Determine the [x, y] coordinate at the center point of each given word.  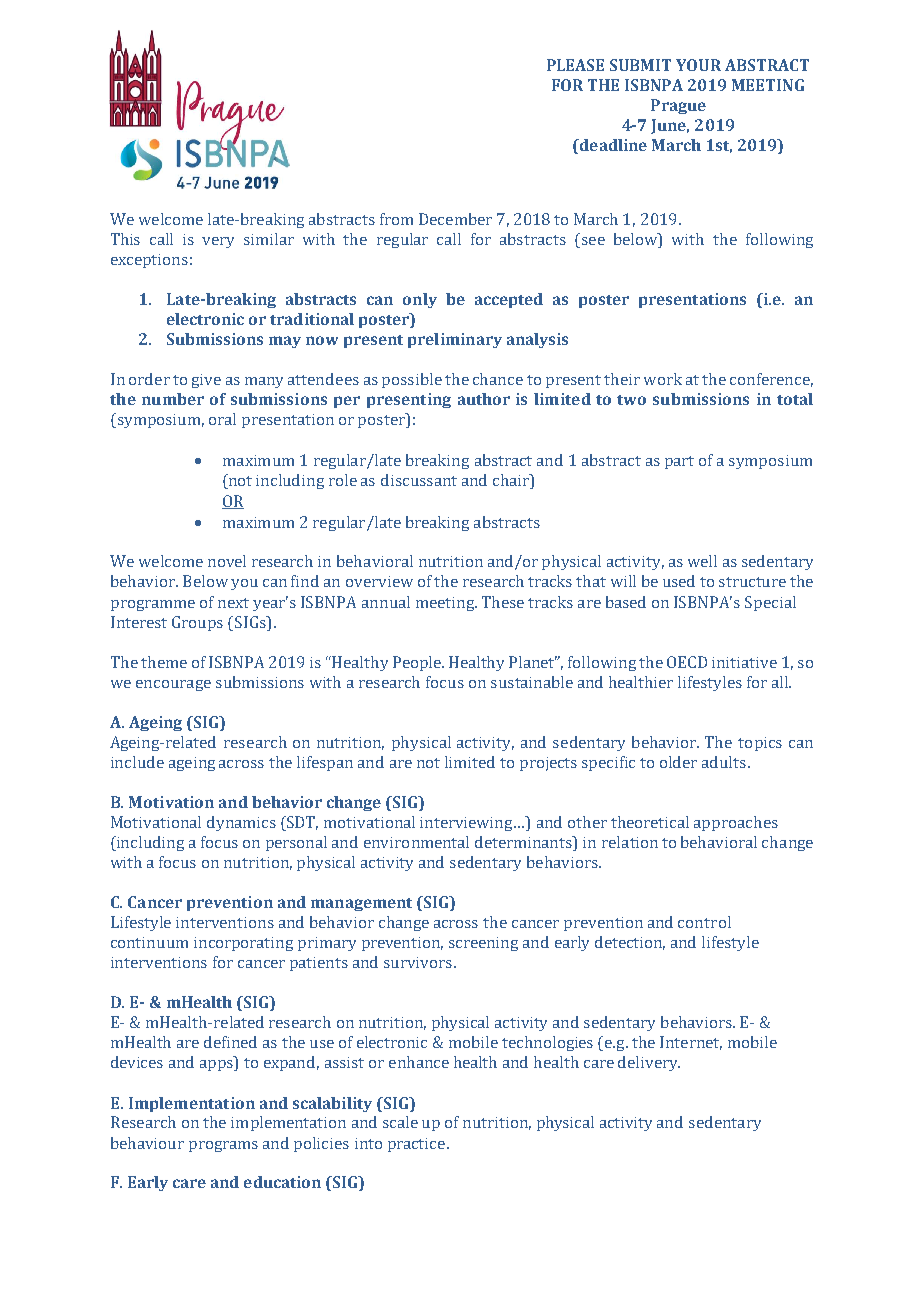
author [484, 399]
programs [223, 1146]
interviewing [468, 824]
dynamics [241, 823]
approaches [736, 823]
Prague [678, 106]
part [679, 462]
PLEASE [575, 65]
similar [269, 239]
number [173, 399]
